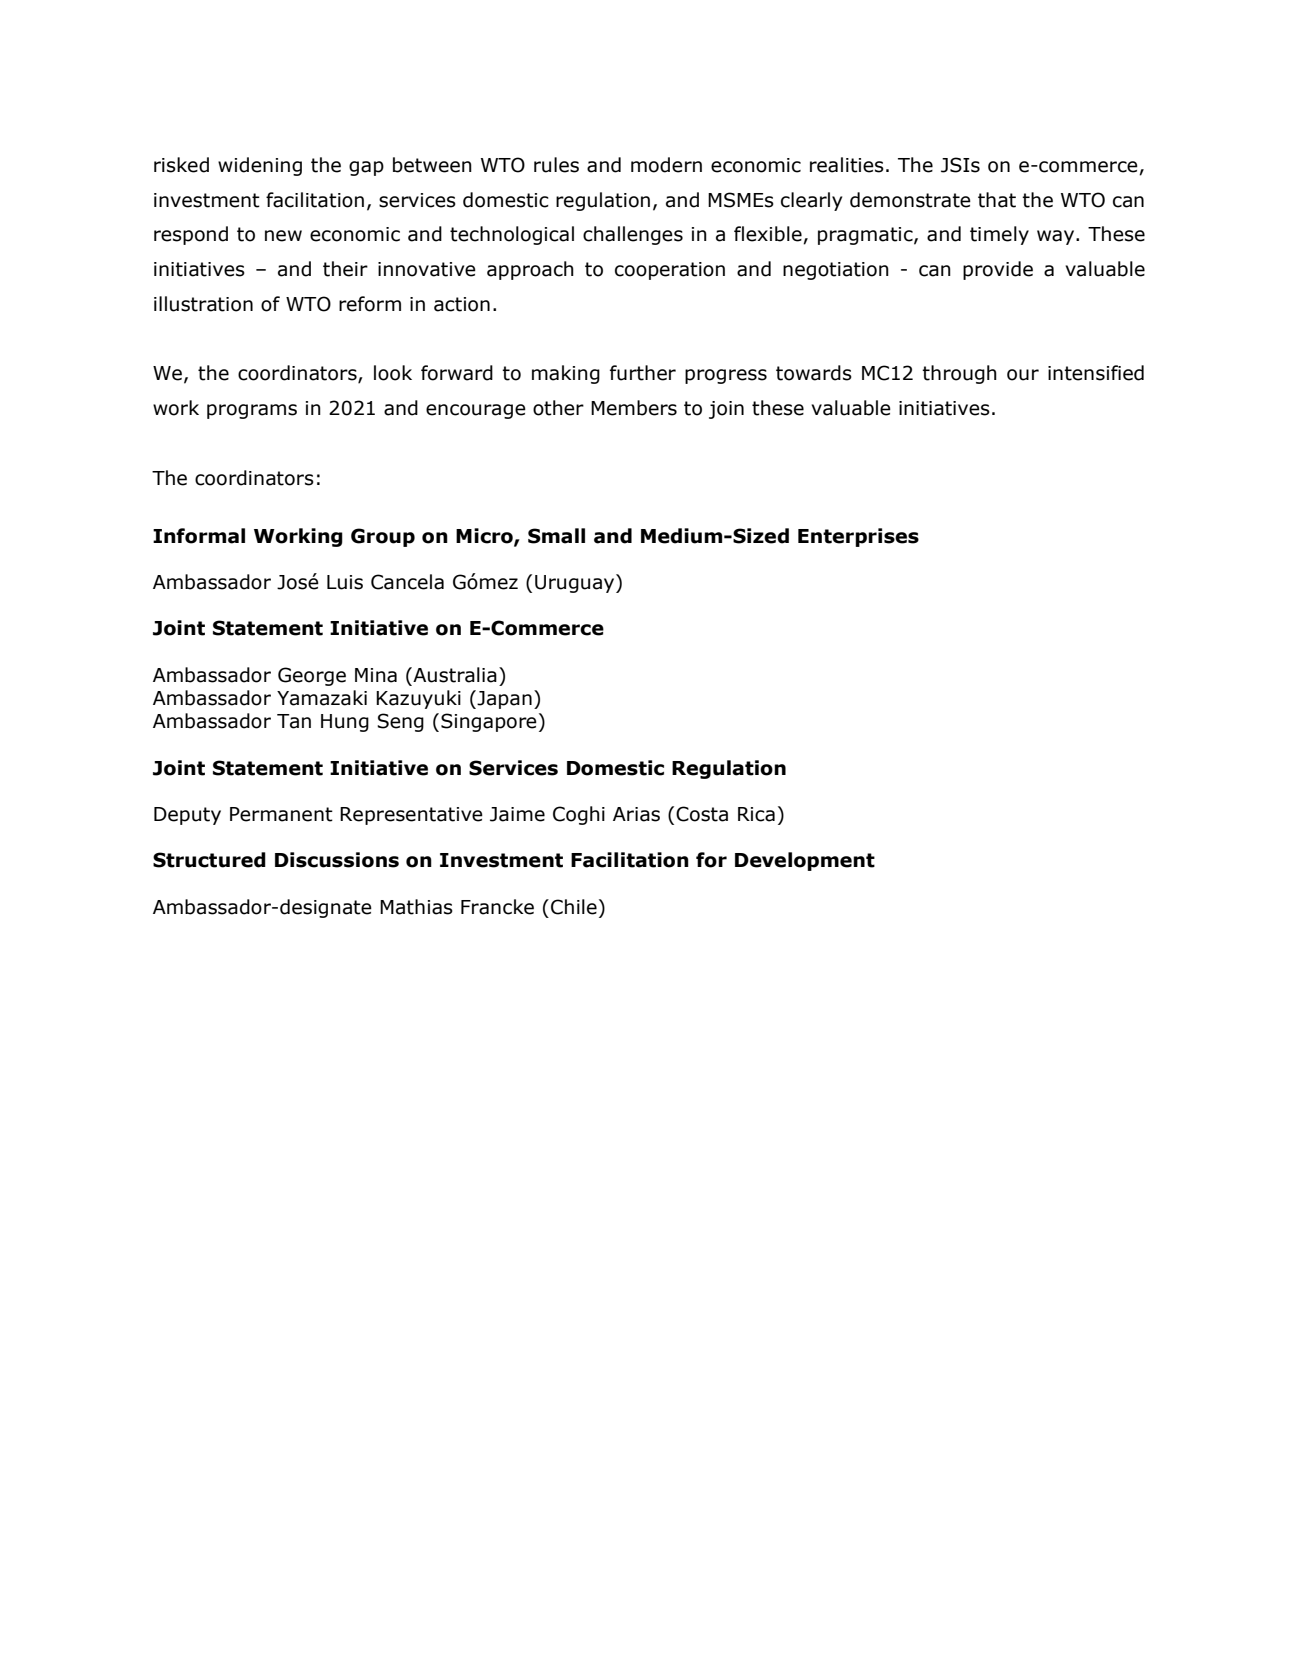 The width and height of the image is (1298, 1679). Describe the element at coordinates (574, 907) in the image. I see `Chile` at that location.
